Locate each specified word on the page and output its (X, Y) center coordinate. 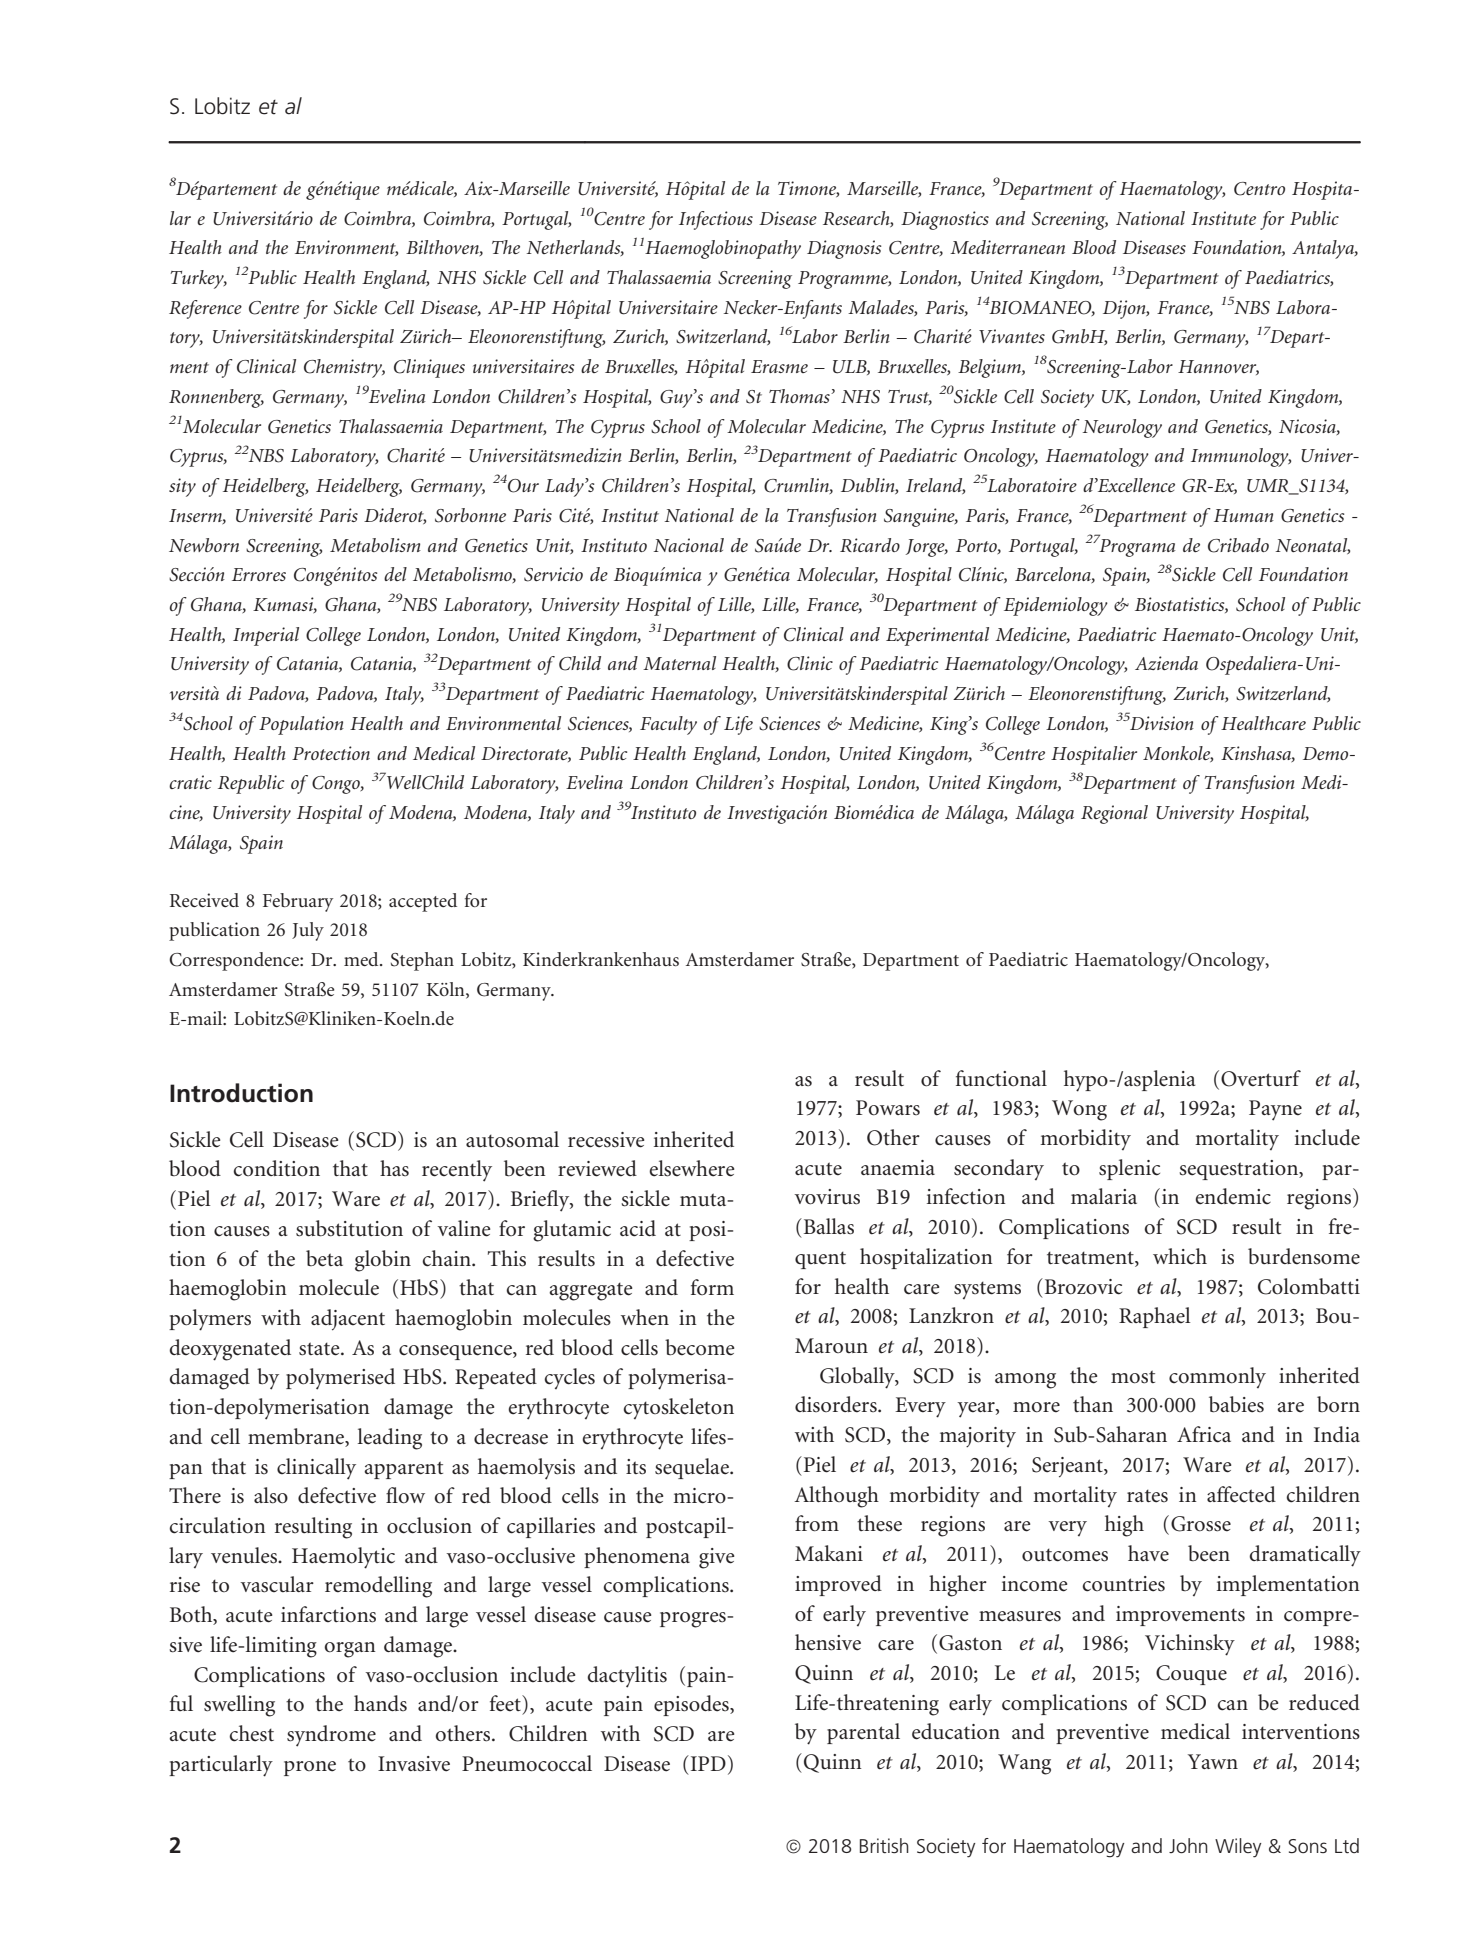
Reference (205, 309)
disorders (837, 1404)
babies (1236, 1404)
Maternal (679, 663)
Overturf (1261, 1078)
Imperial (266, 636)
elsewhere (691, 1168)
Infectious (716, 220)
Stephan (422, 961)
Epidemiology (1056, 606)
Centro (1259, 189)
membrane (297, 1437)
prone (310, 1768)
